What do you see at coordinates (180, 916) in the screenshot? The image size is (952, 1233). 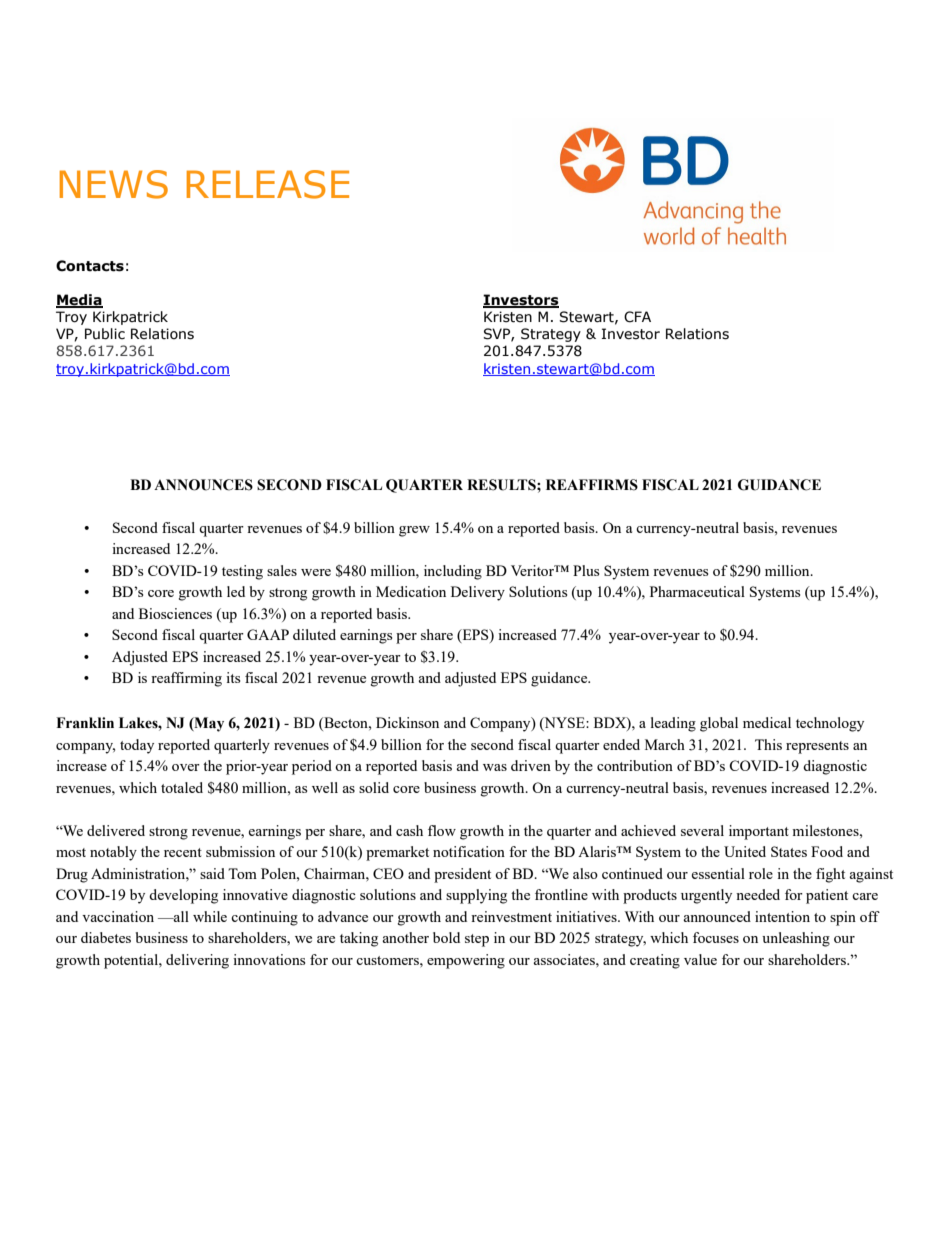 I see `all` at bounding box center [180, 916].
